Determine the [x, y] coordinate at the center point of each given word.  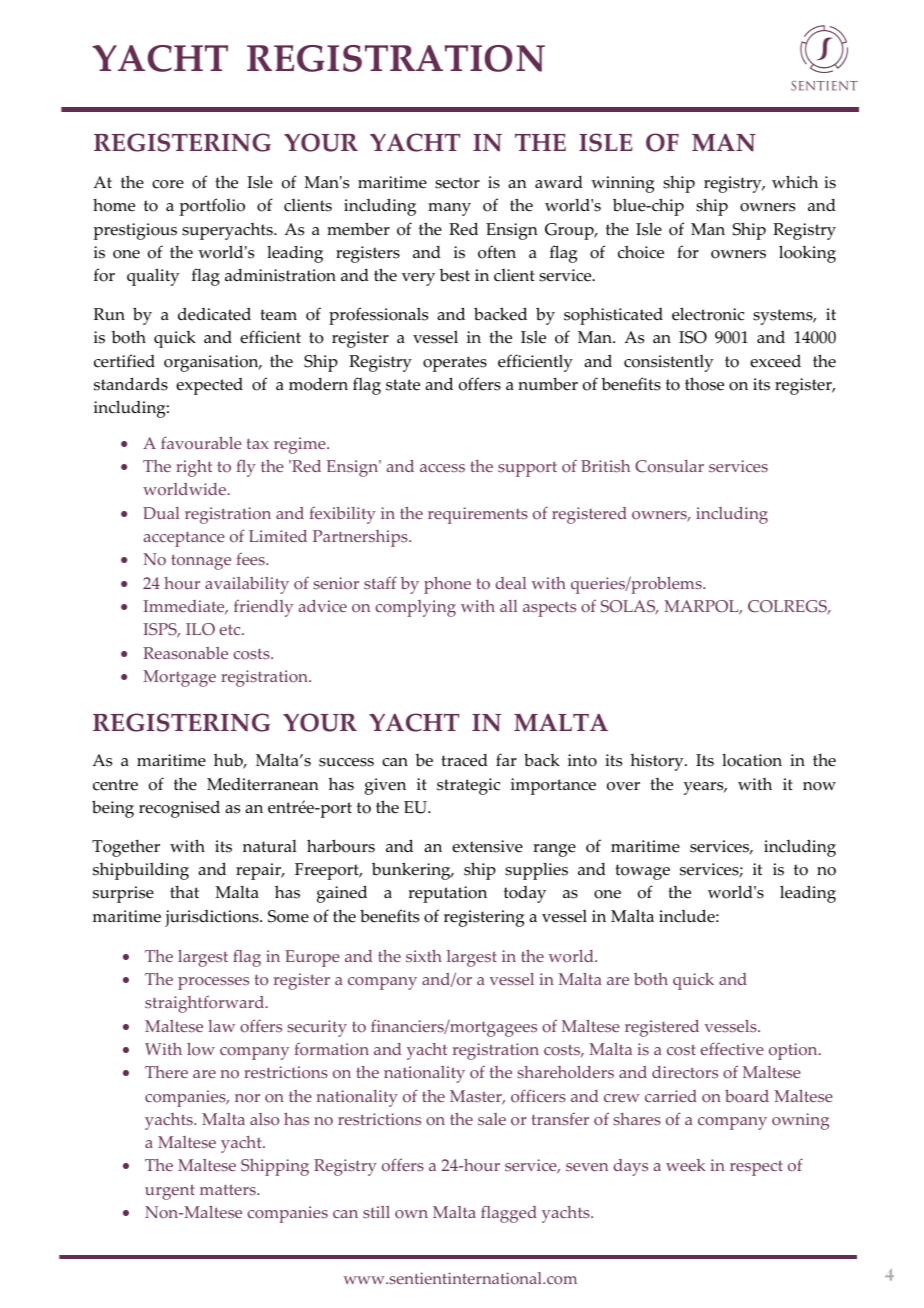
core [168, 184]
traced [464, 760]
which [795, 182]
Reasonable [185, 653]
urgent [170, 1192]
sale [492, 1119]
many [449, 209]
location [752, 760]
